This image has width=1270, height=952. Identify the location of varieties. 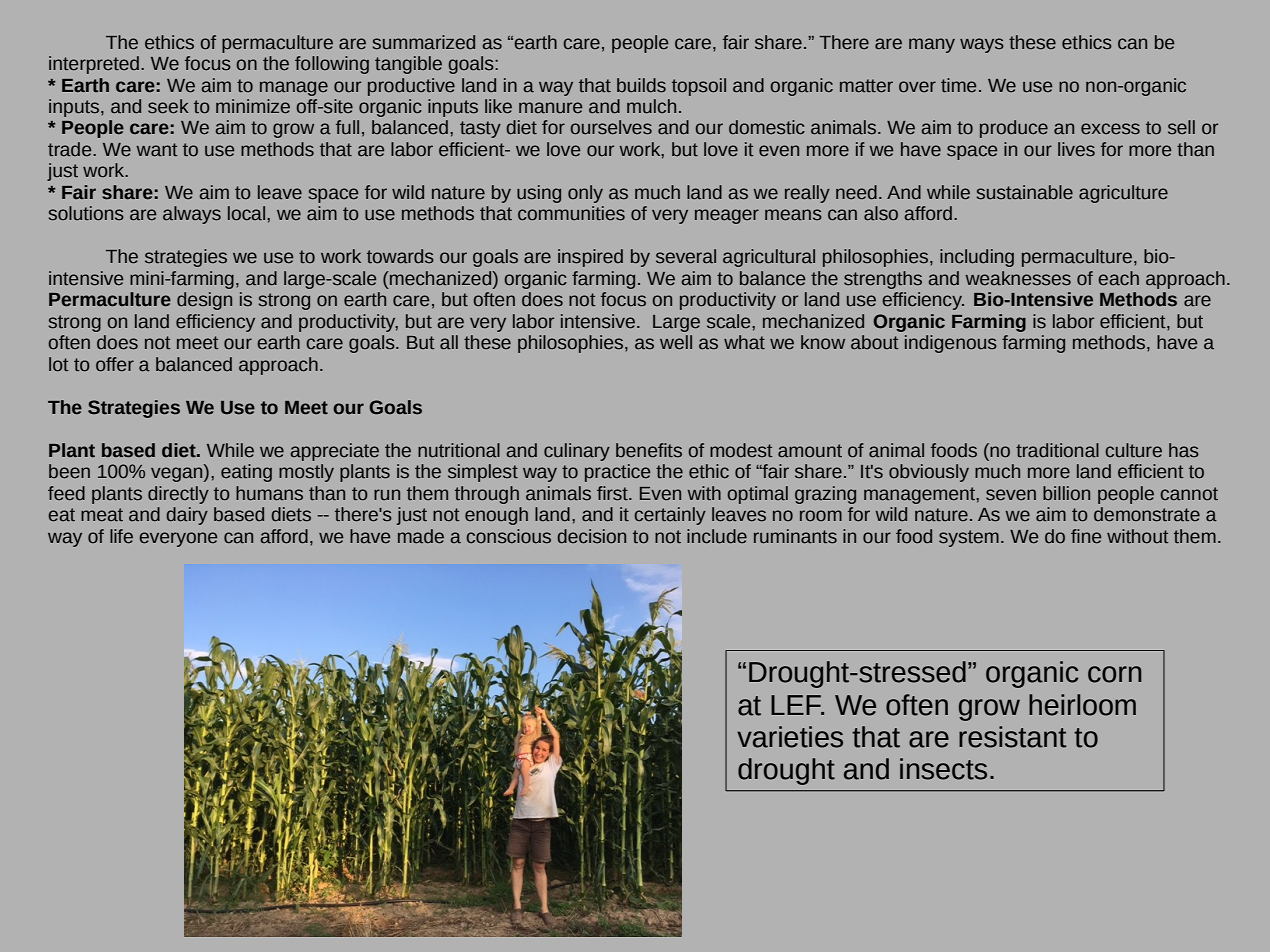
(790, 737).
